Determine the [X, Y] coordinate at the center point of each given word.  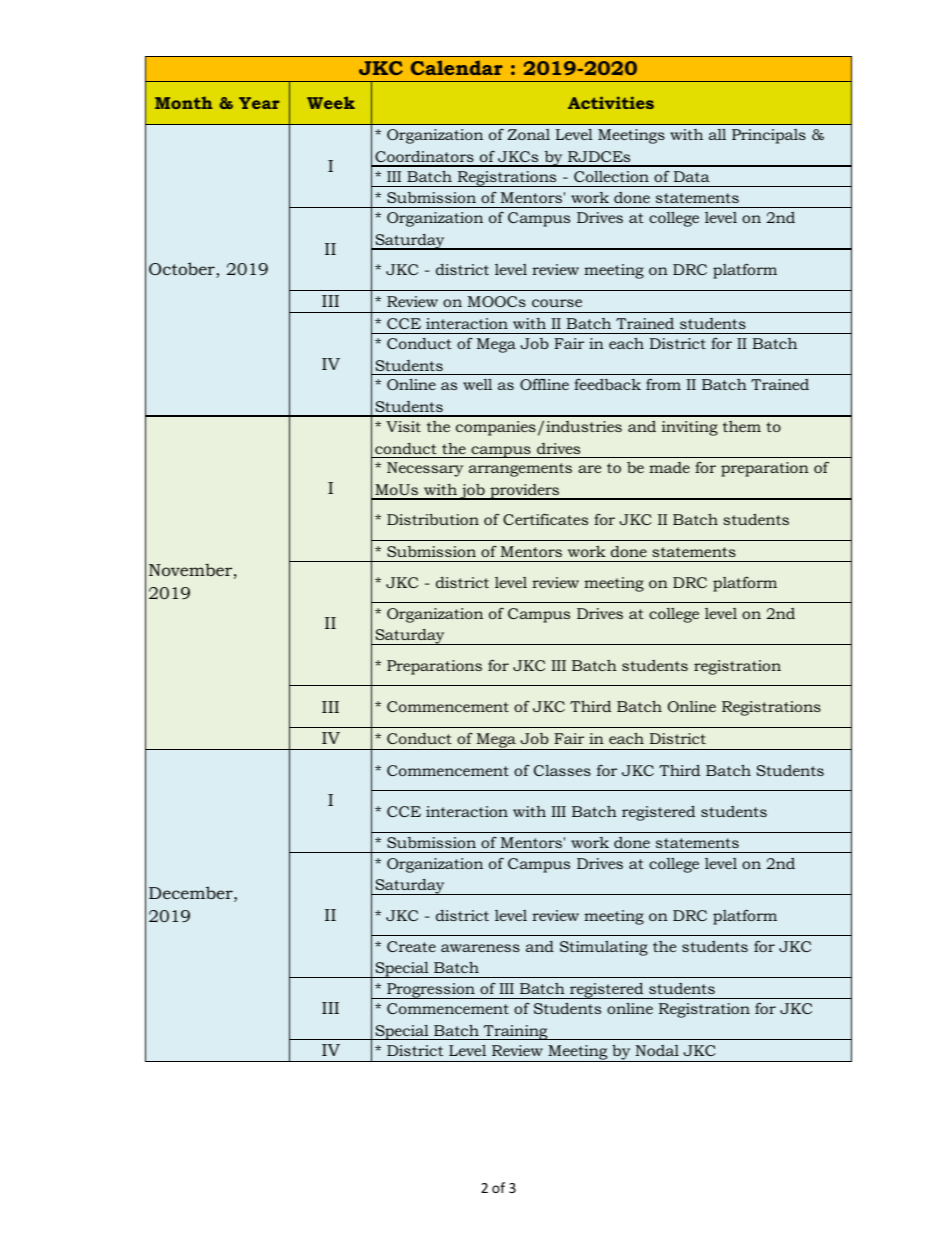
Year [259, 103]
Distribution [433, 519]
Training [515, 1032]
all [717, 134]
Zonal [528, 134]
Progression [431, 991]
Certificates [545, 519]
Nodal [657, 1050]
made [669, 467]
